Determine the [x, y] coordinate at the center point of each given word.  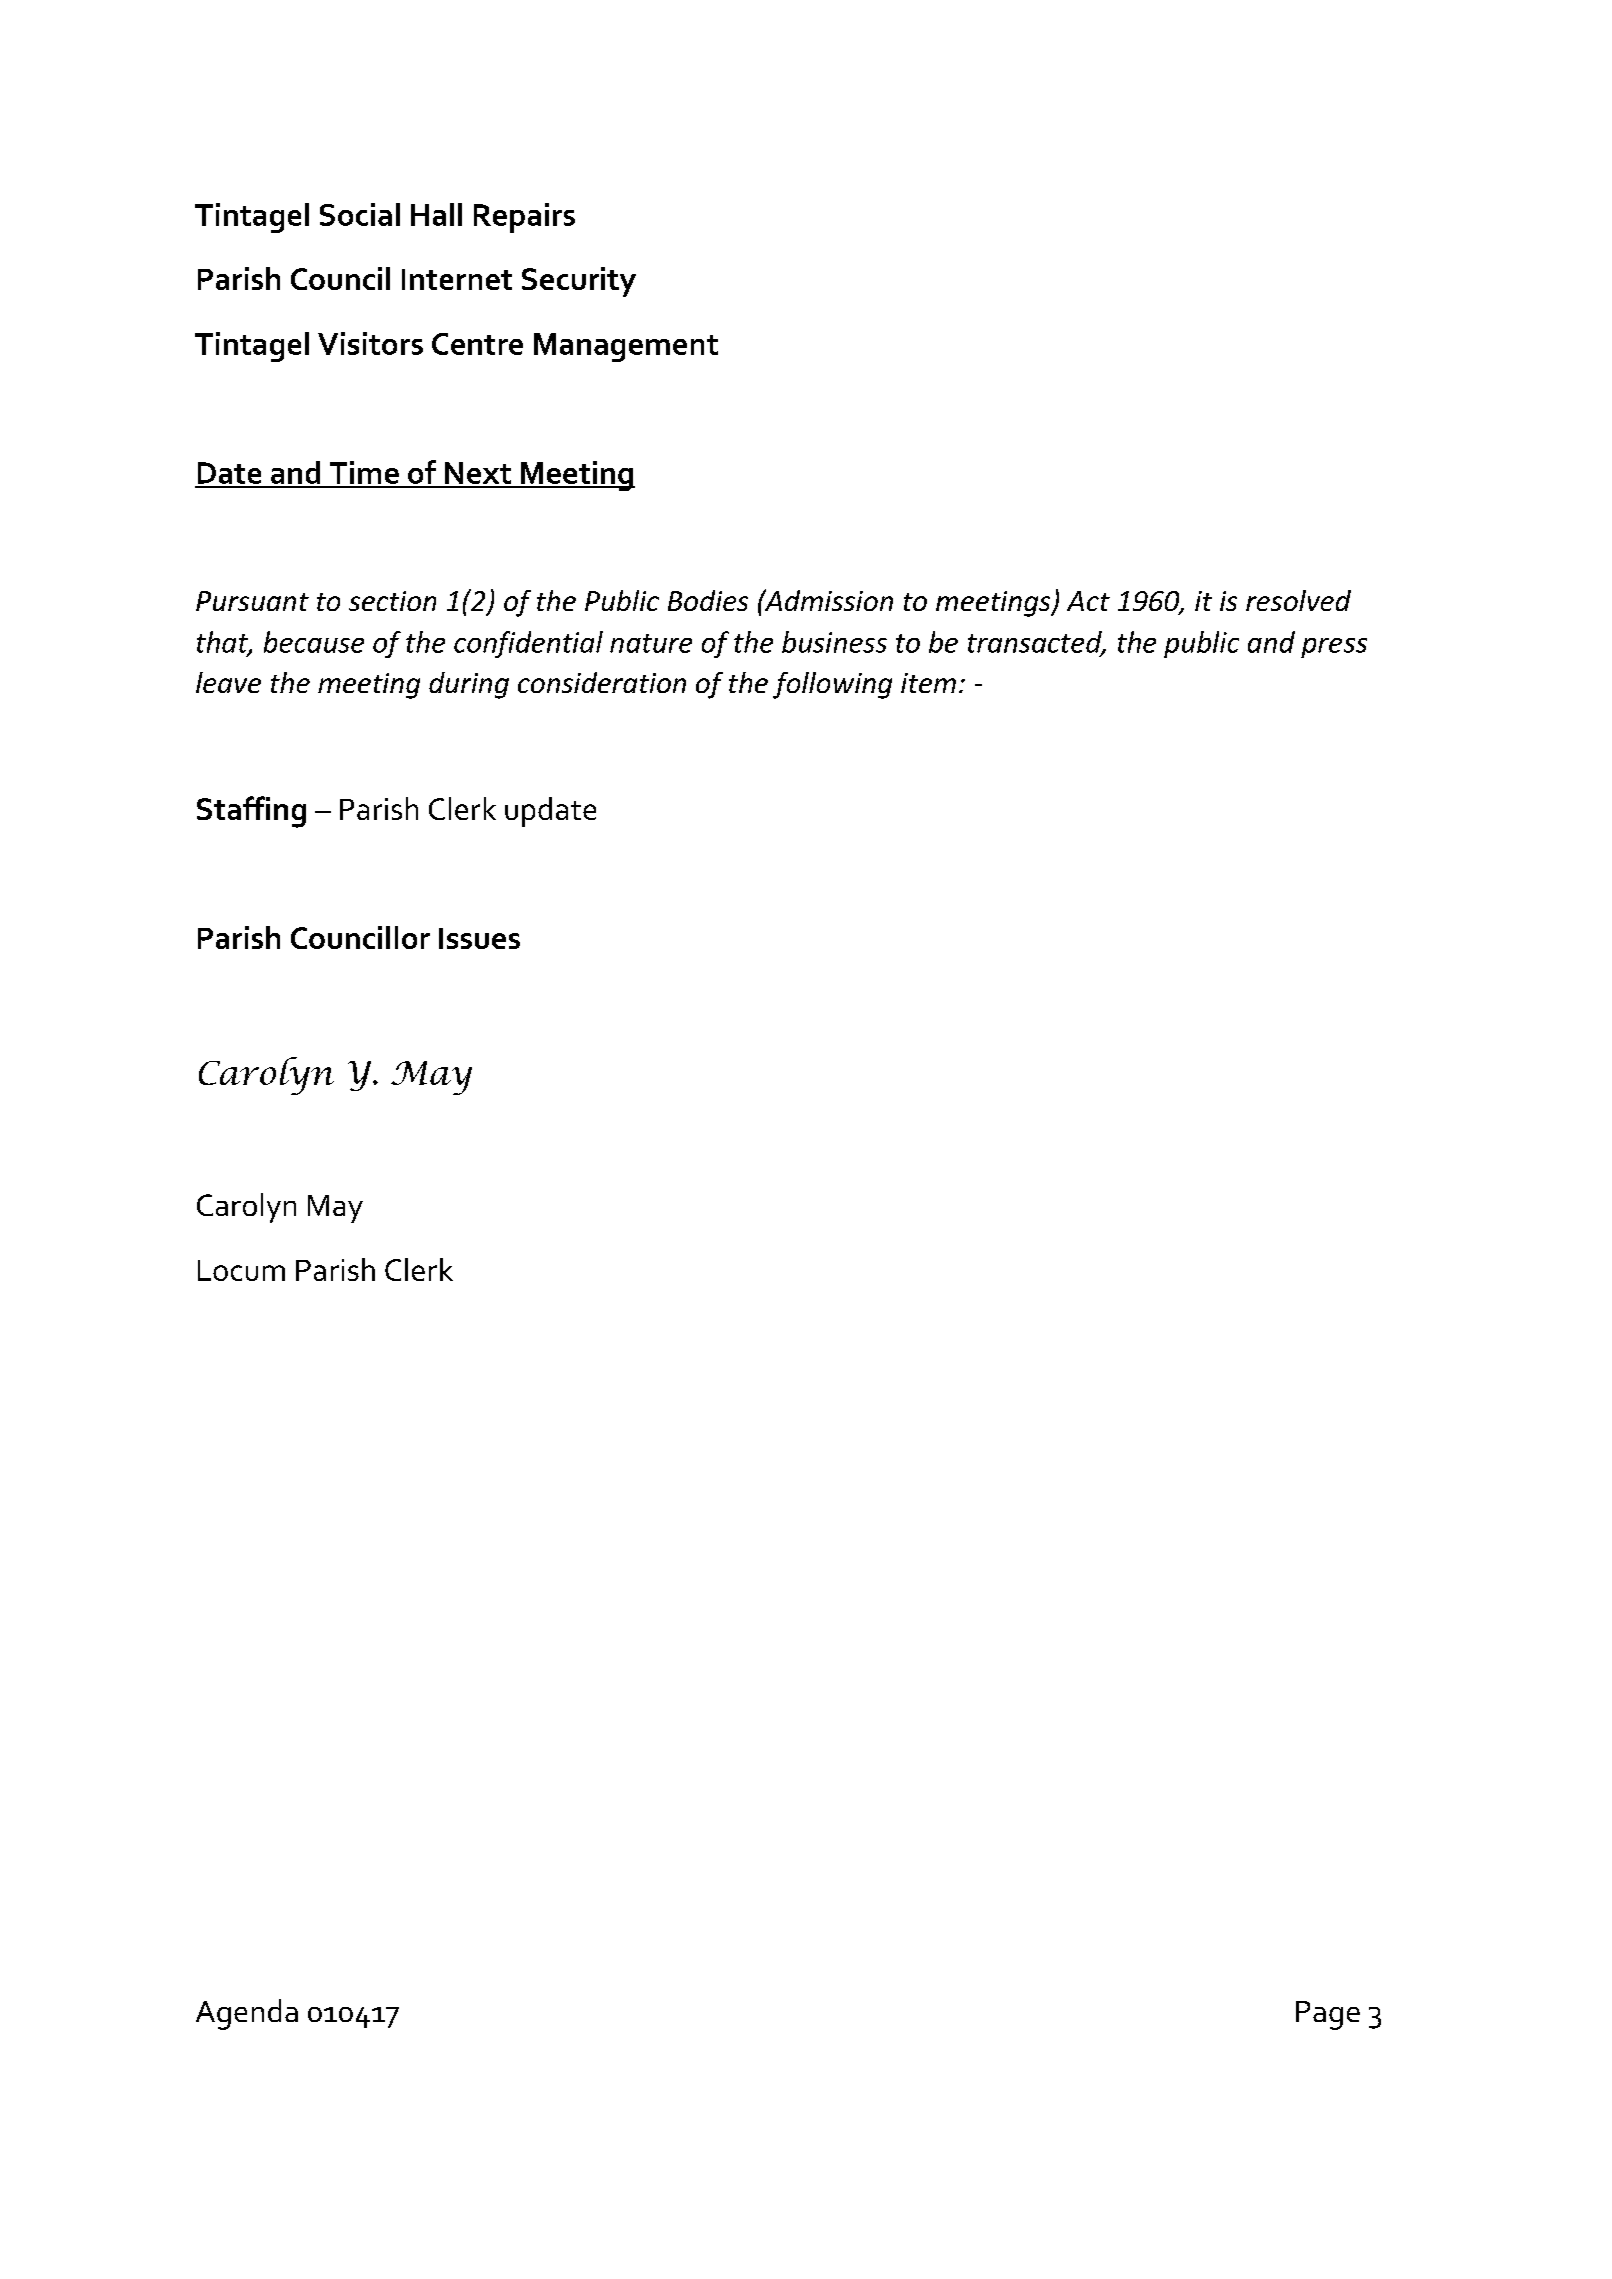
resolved [1298, 600]
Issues [479, 938]
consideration [602, 682]
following [832, 685]
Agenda [247, 2014]
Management [626, 347]
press [1334, 648]
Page [1328, 2015]
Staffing [251, 812]
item [928, 683]
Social [360, 214]
